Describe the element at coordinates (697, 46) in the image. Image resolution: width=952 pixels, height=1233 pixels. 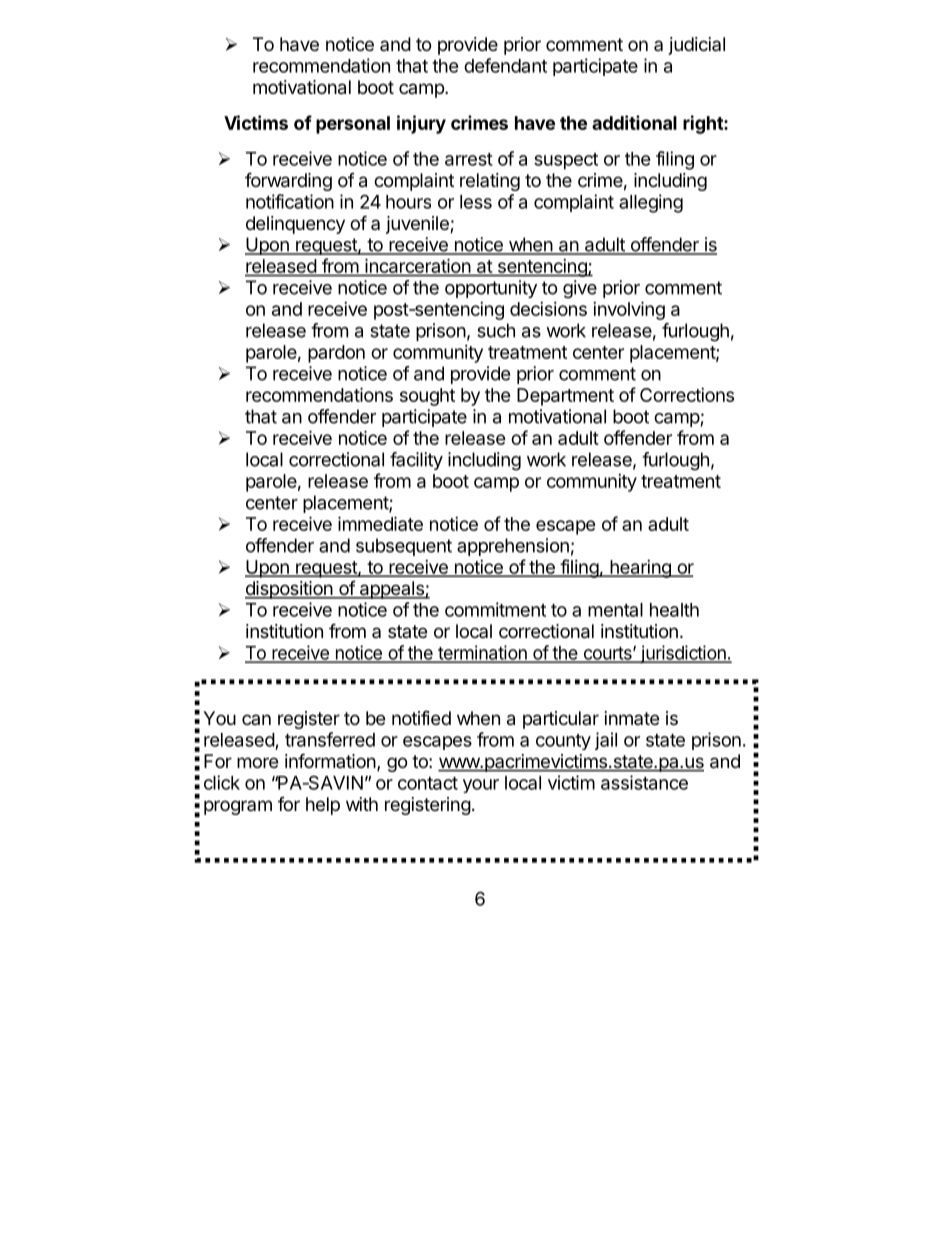
I see `judicial` at that location.
